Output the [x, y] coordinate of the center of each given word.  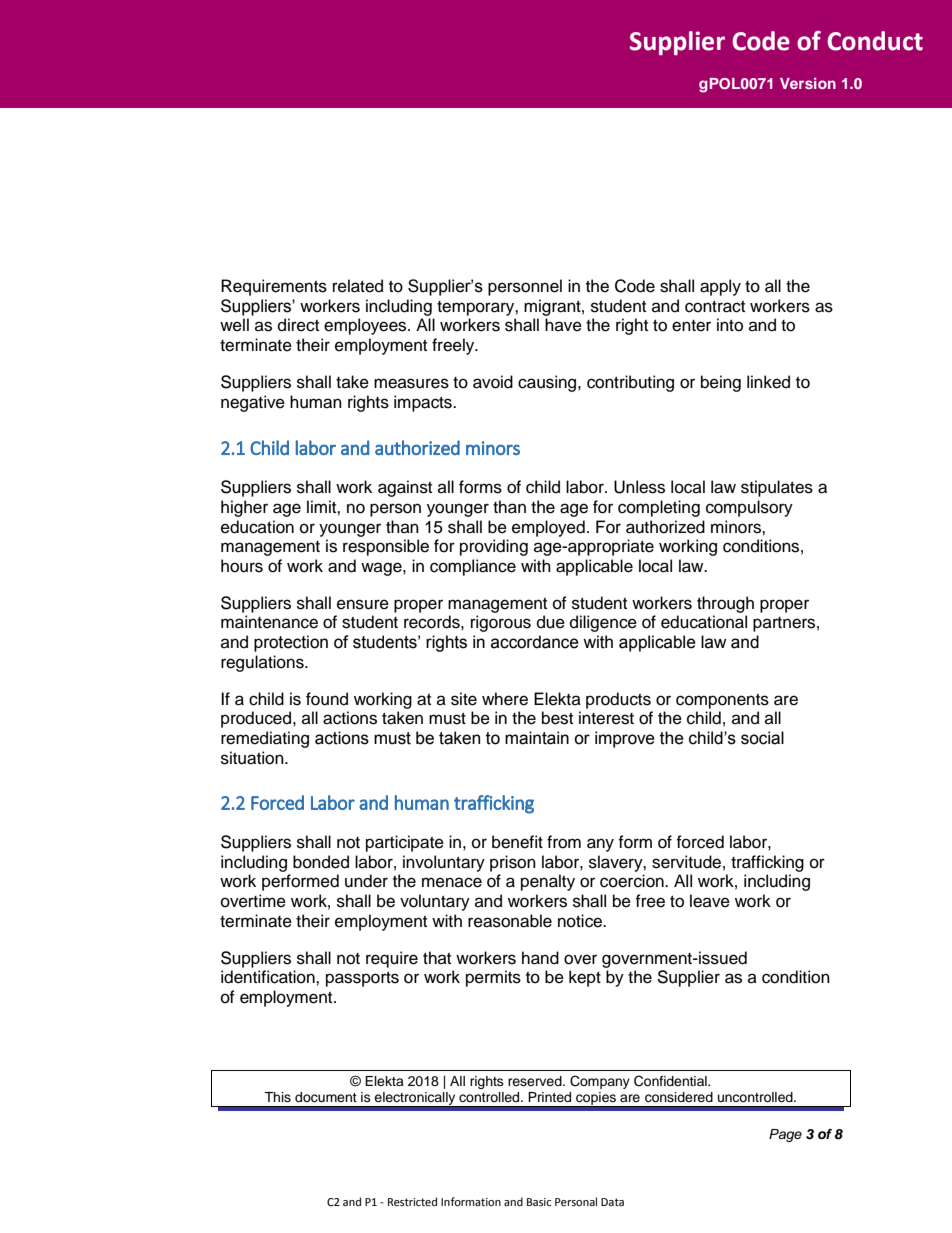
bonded [321, 862]
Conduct [875, 41]
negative [253, 403]
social [762, 738]
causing [548, 383]
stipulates [777, 488]
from [564, 842]
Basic [539, 1202]
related [358, 286]
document [326, 1097]
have [563, 325]
